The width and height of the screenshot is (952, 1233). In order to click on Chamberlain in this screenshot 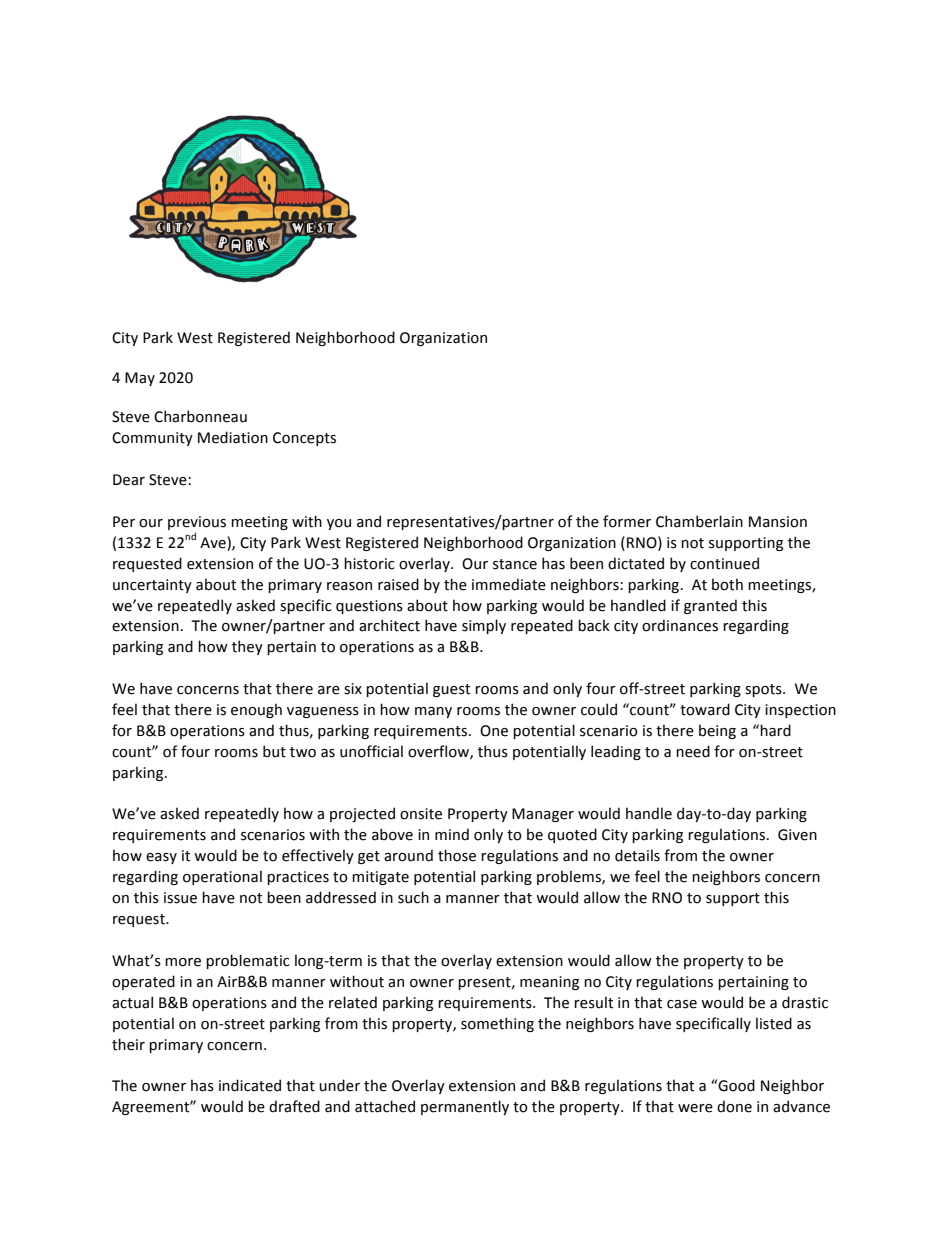, I will do `click(699, 521)`.
